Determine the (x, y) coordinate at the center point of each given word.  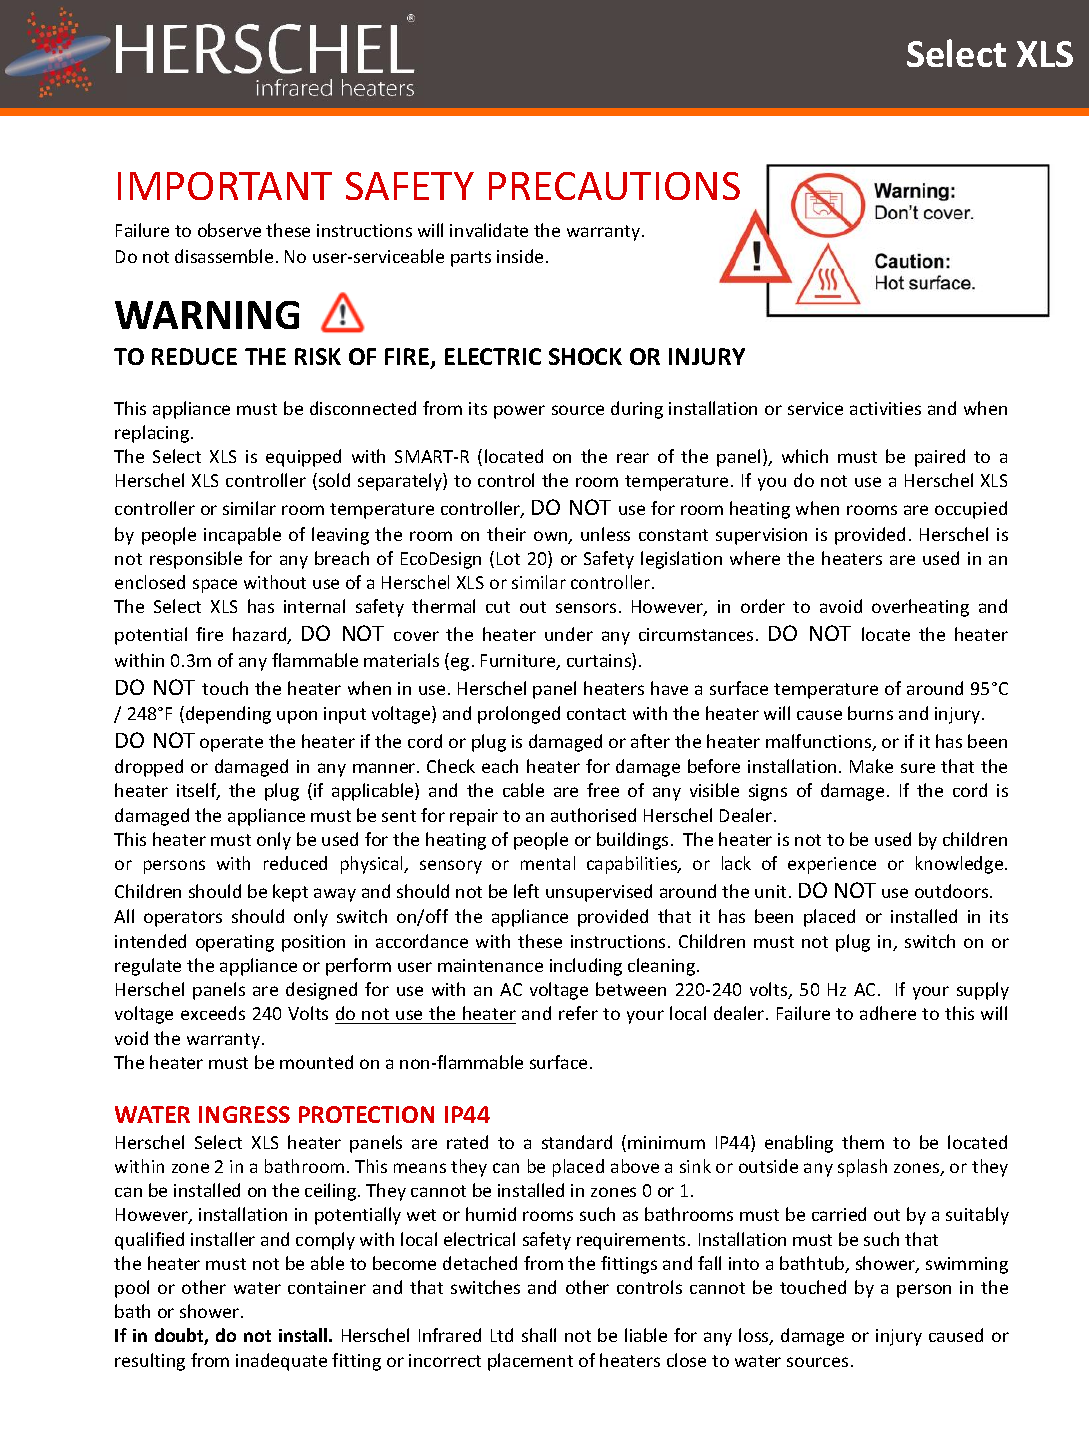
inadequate (281, 1362)
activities (885, 408)
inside (520, 256)
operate (231, 744)
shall (539, 1335)
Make (871, 766)
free (603, 790)
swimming (967, 1265)
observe (229, 230)
